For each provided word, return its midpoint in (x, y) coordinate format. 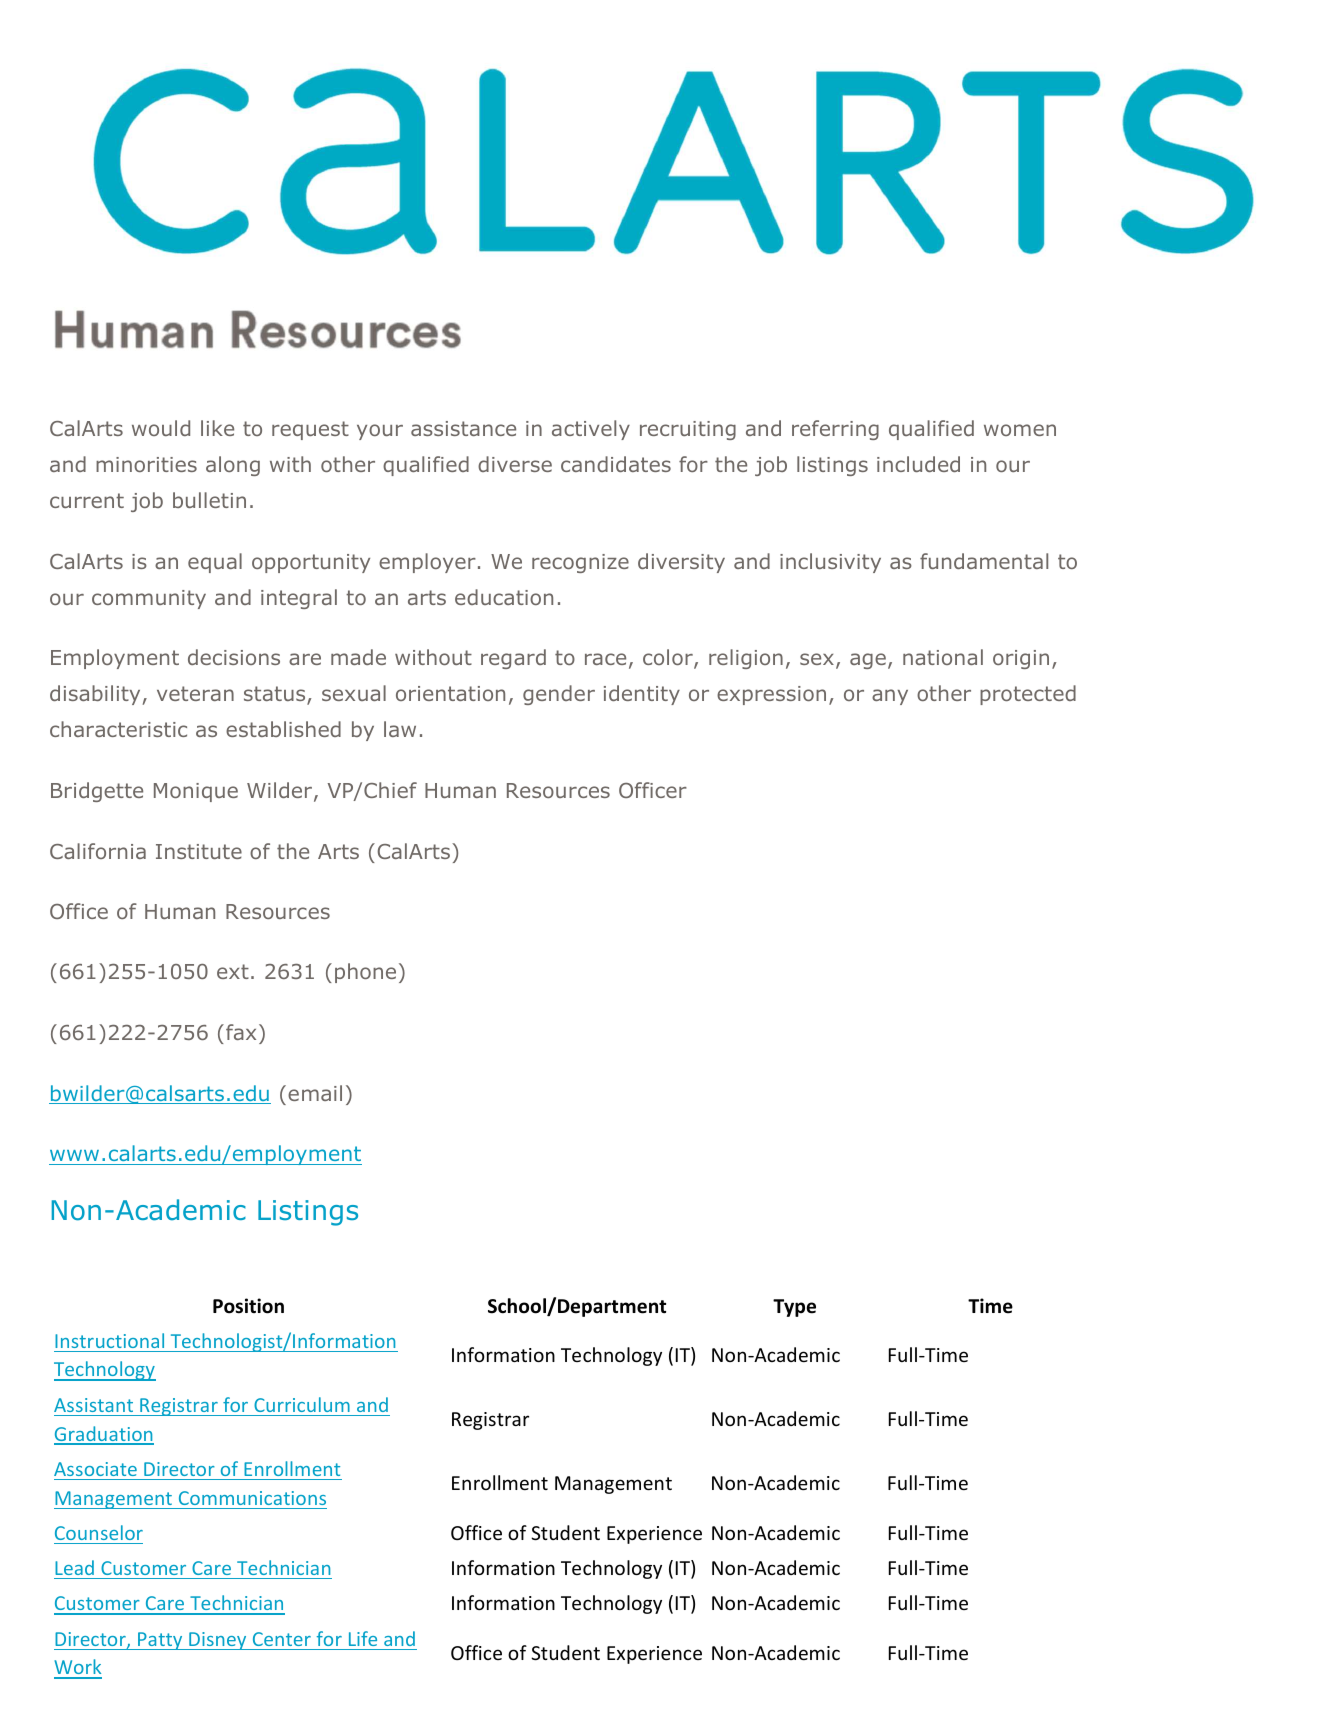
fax (241, 1032)
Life (363, 1638)
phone (365, 973)
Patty (160, 1641)
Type (794, 1308)
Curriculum (302, 1404)
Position (248, 1306)
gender (559, 695)
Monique (196, 792)
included (918, 464)
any (890, 697)
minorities (146, 464)
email (315, 1093)
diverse (515, 464)
